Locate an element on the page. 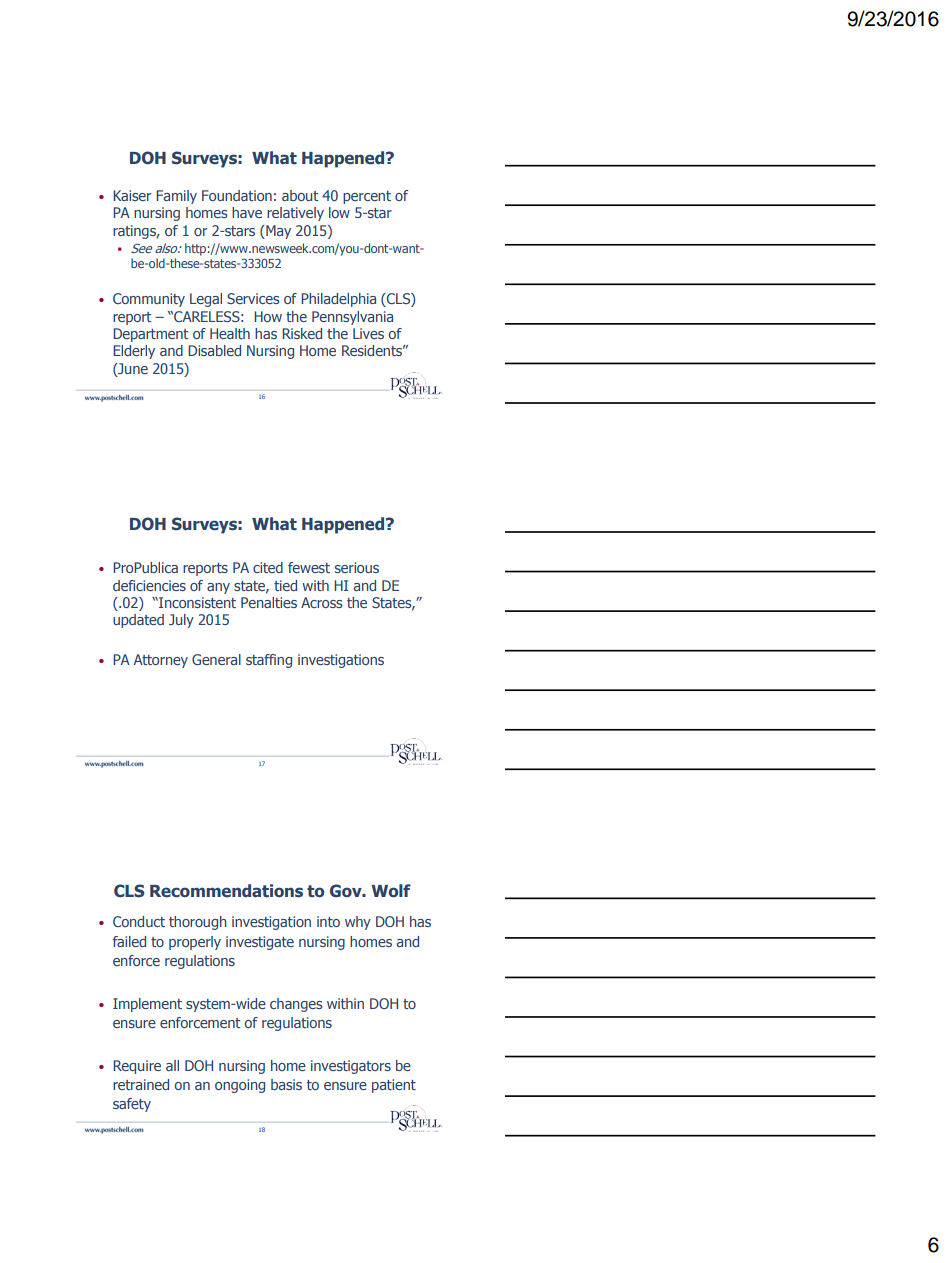  Attorney is located at coordinates (160, 661).
